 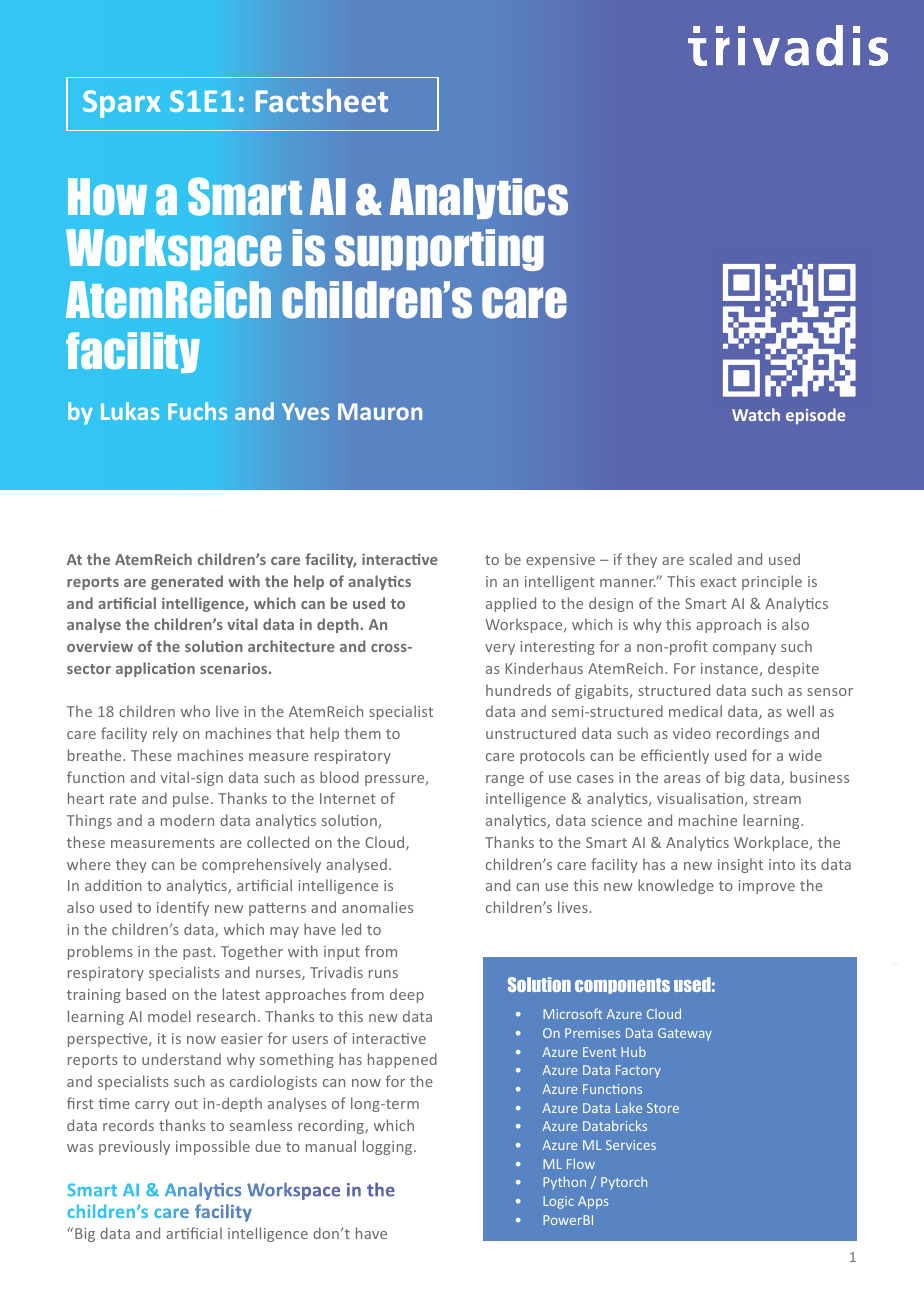 What do you see at coordinates (377, 907) in the screenshot?
I see `anomalies` at bounding box center [377, 907].
